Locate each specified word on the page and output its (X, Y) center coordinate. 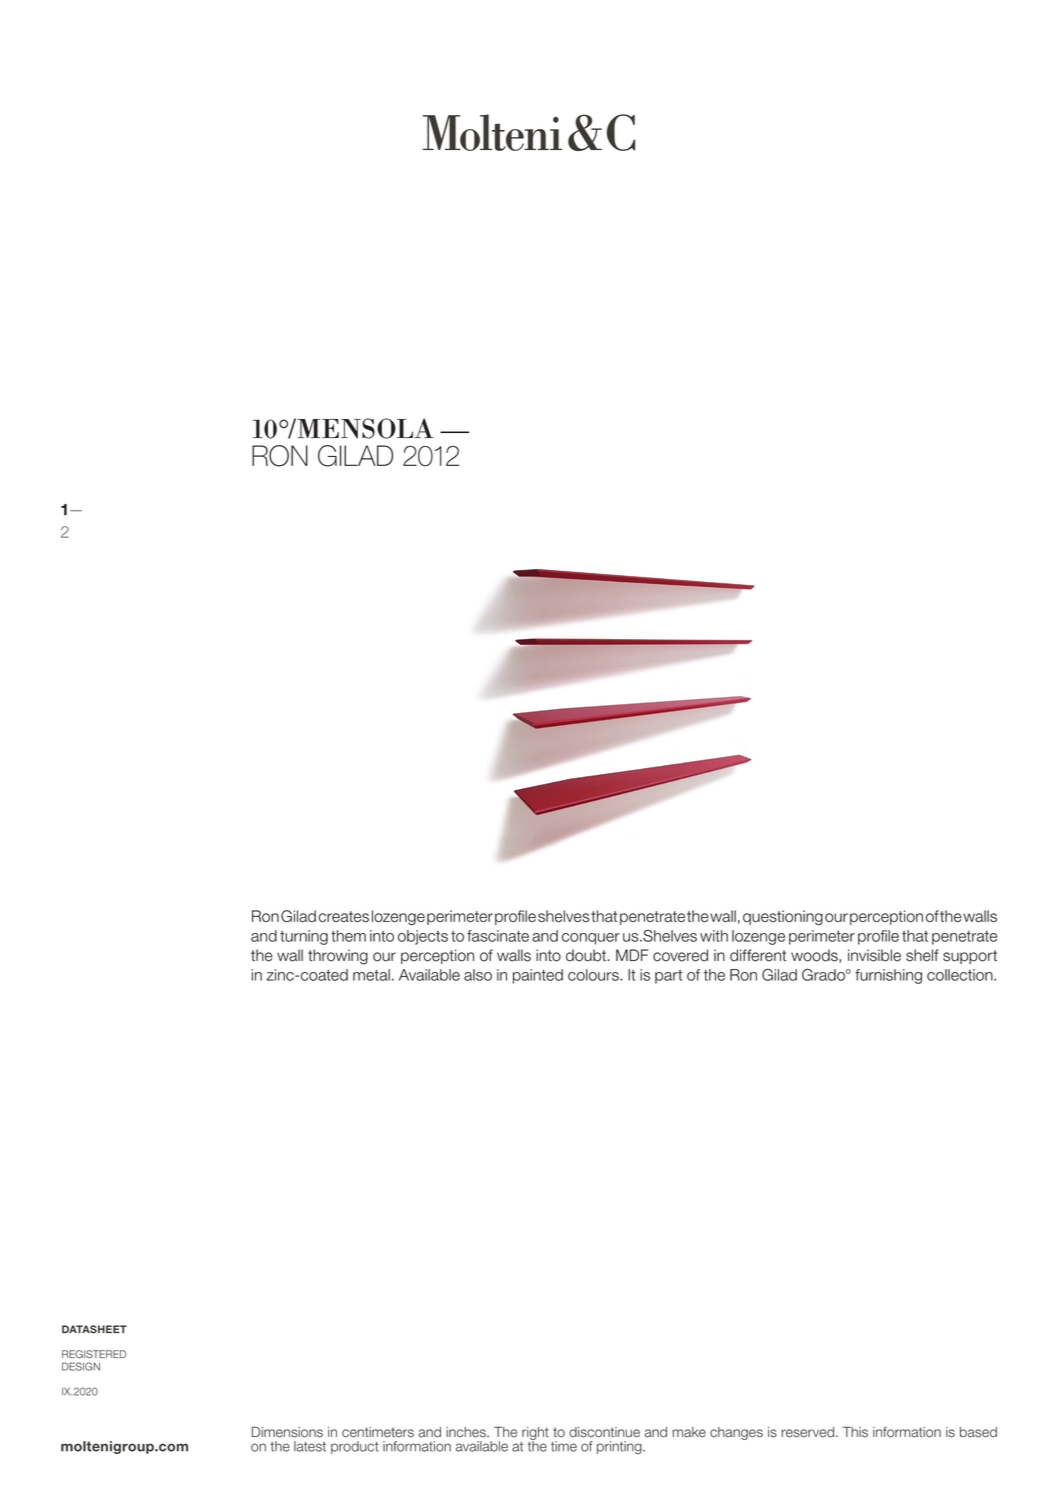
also (478, 975)
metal (371, 975)
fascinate (498, 936)
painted (538, 976)
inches (467, 1432)
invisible (874, 955)
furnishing (888, 976)
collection (961, 975)
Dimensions (287, 1432)
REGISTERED (94, 1354)
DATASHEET (94, 1329)
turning (304, 937)
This (855, 1432)
